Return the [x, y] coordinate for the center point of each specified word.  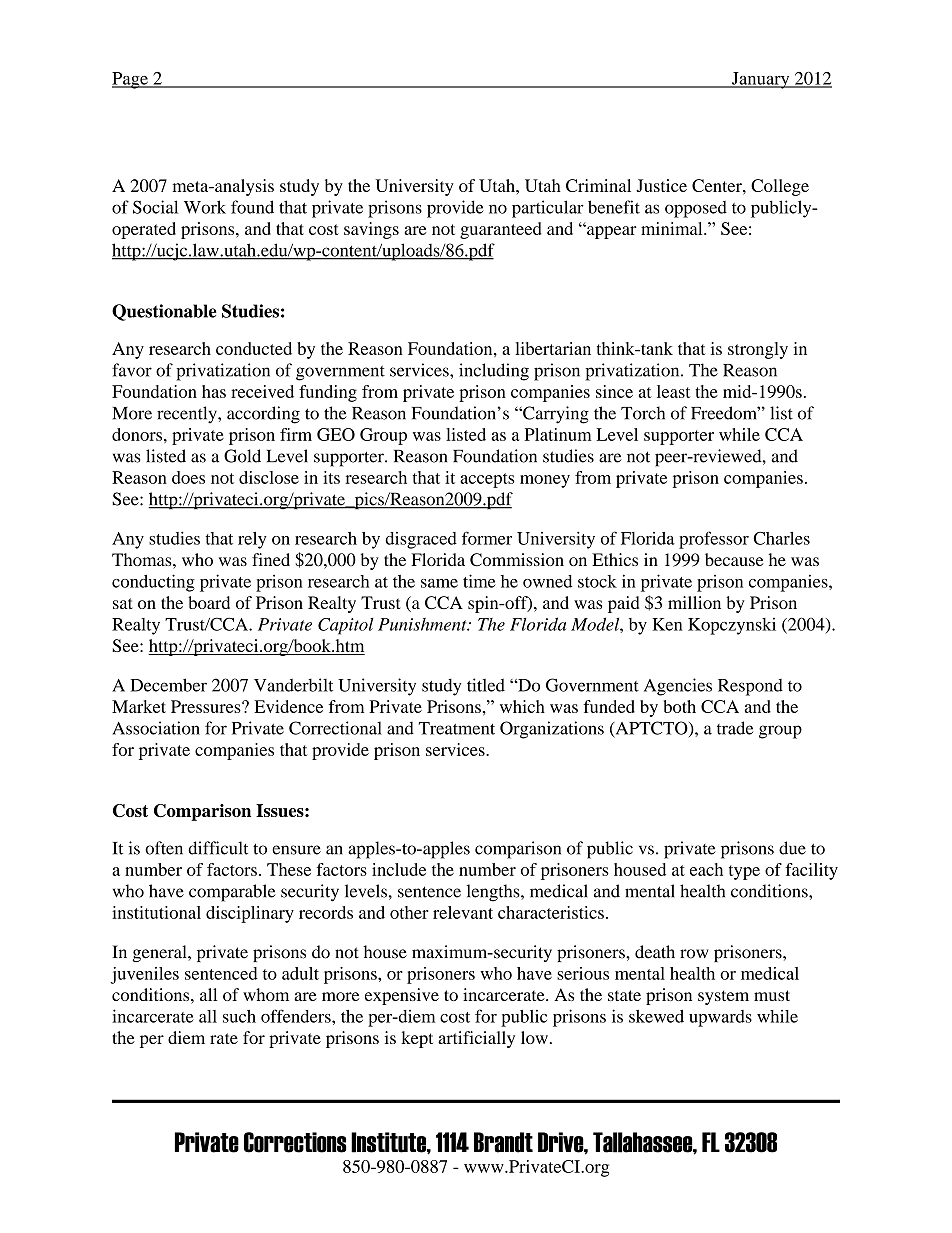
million [694, 602]
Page [131, 80]
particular [548, 209]
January [760, 80]
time [479, 581]
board [209, 602]
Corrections [295, 1142]
